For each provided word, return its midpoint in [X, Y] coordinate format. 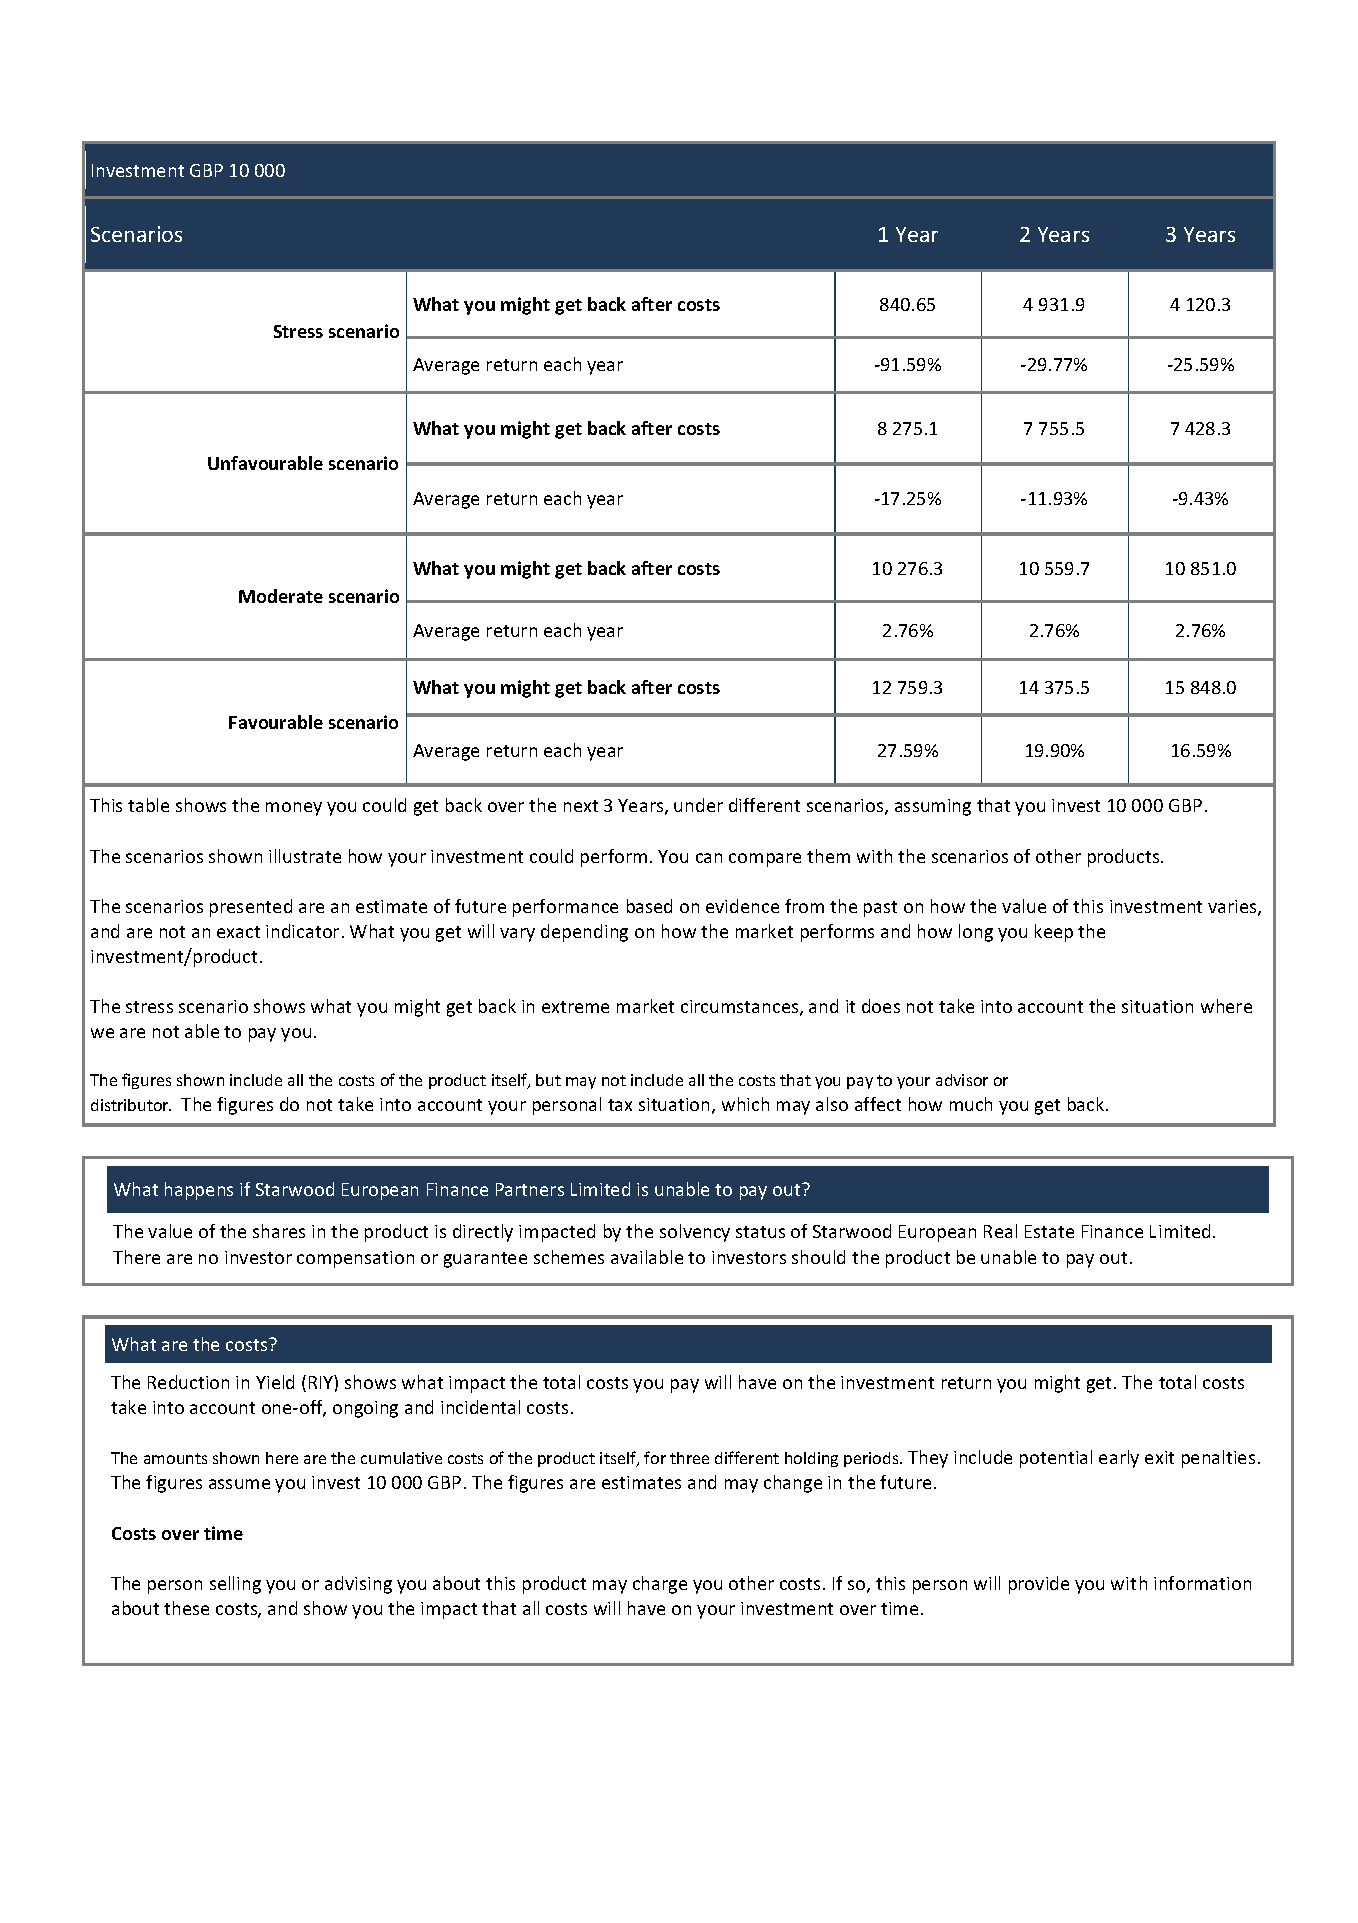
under [698, 805]
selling [235, 1585]
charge [660, 1585]
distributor [131, 1105]
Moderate [281, 596]
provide [1039, 1585]
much [971, 1104]
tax [620, 1105]
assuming [933, 807]
